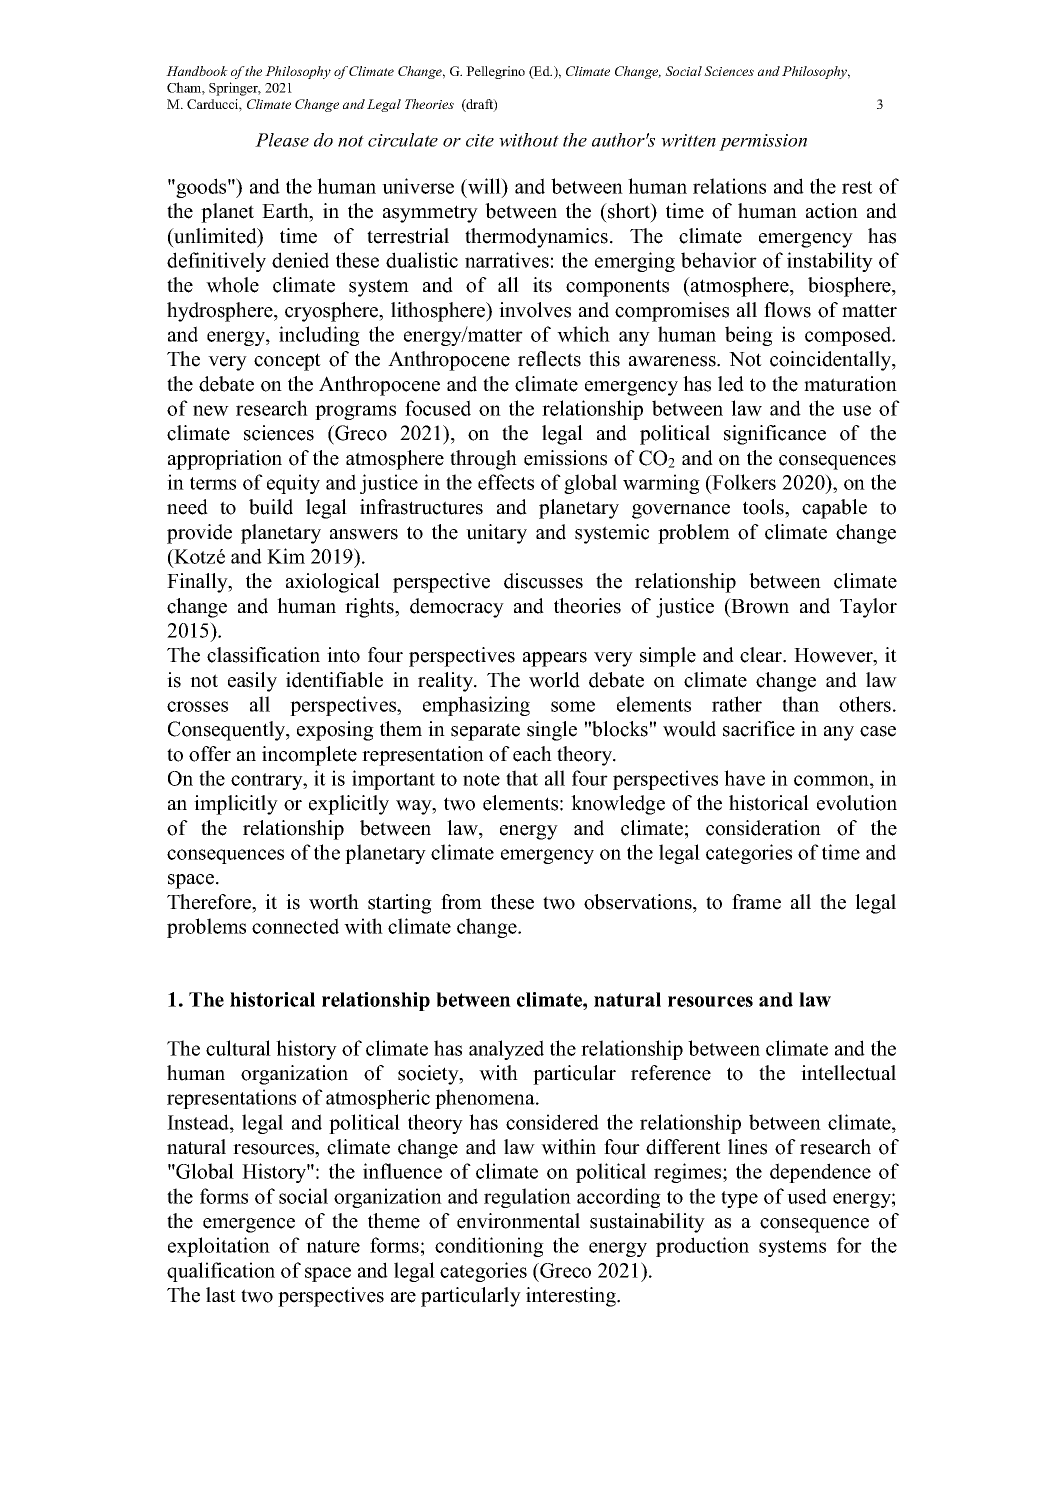  Describe the element at coordinates (252, 682) in the document. I see `easily` at that location.
